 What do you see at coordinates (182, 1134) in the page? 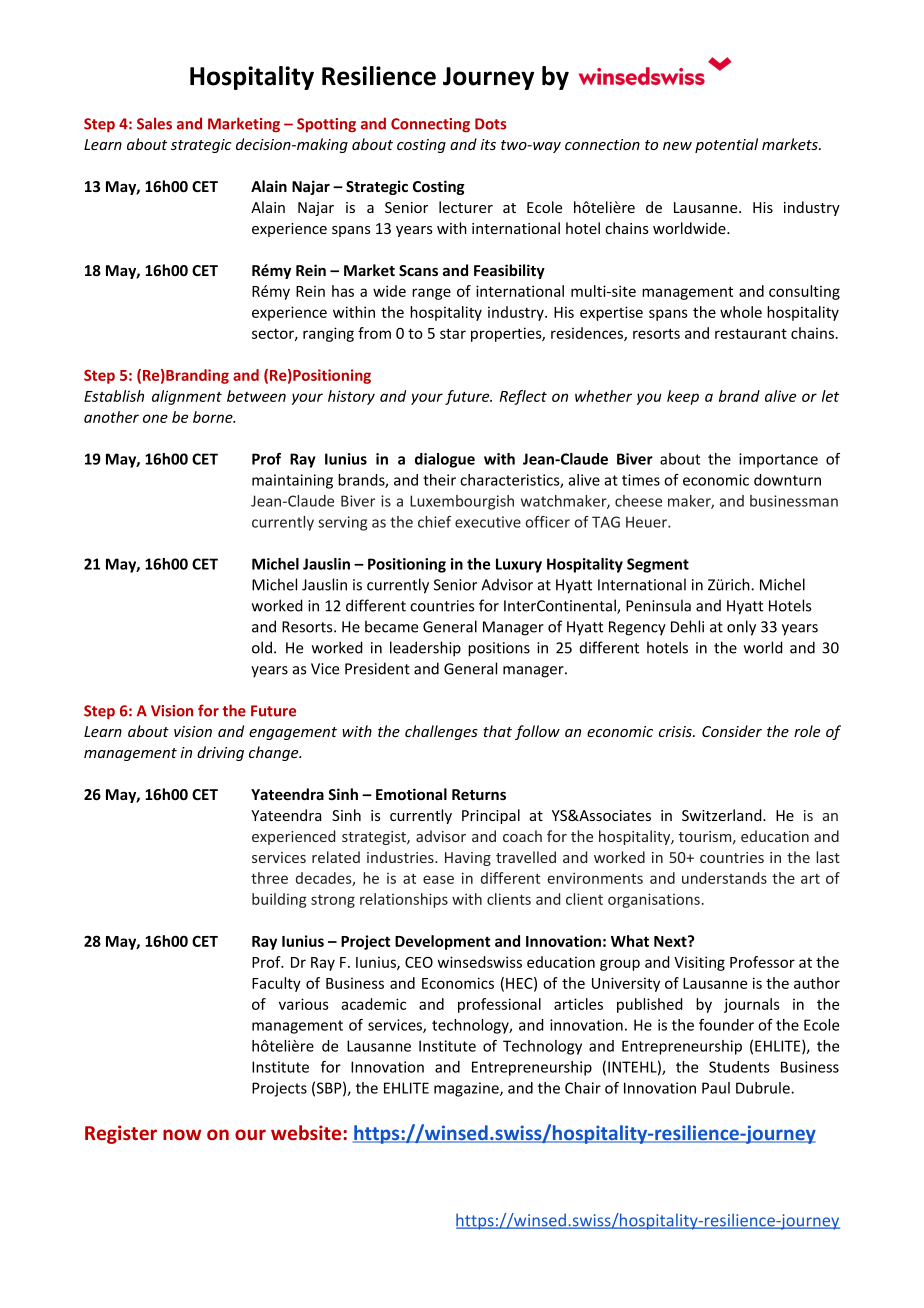
I see `now` at bounding box center [182, 1134].
